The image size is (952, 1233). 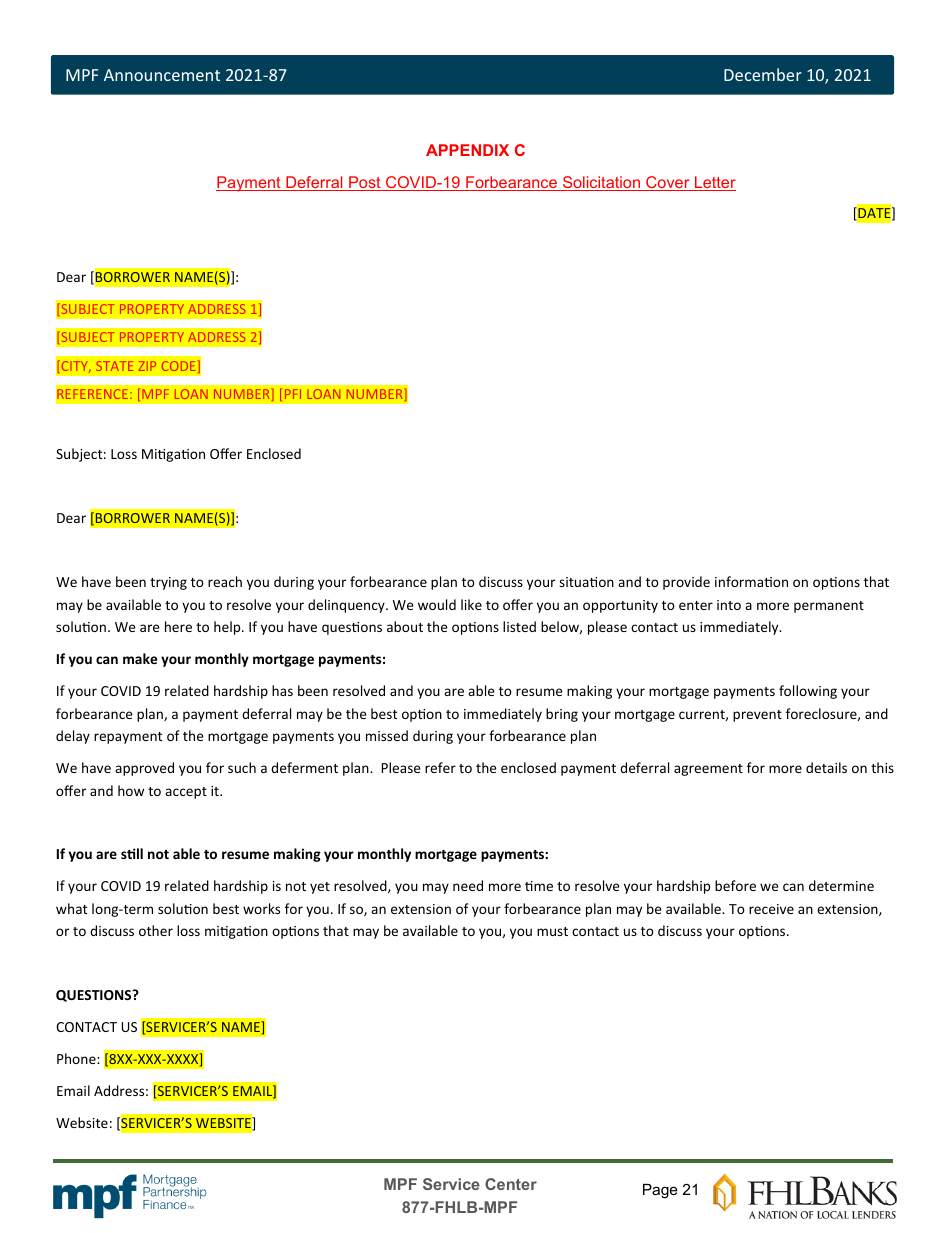 What do you see at coordinates (77, 1058) in the page?
I see `Phone` at bounding box center [77, 1058].
